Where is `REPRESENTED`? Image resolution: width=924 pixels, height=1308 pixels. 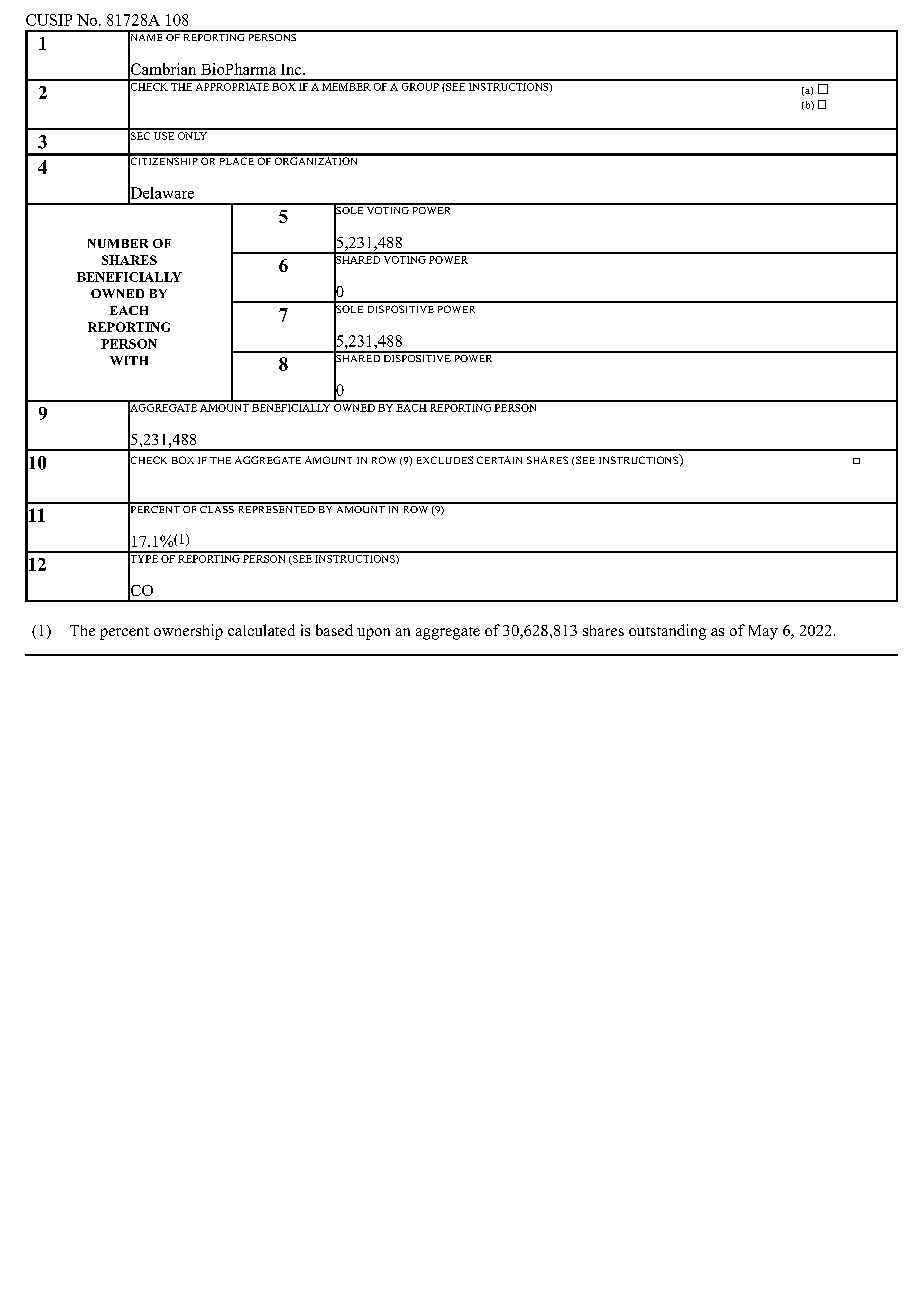 REPRESENTED is located at coordinates (276, 508).
